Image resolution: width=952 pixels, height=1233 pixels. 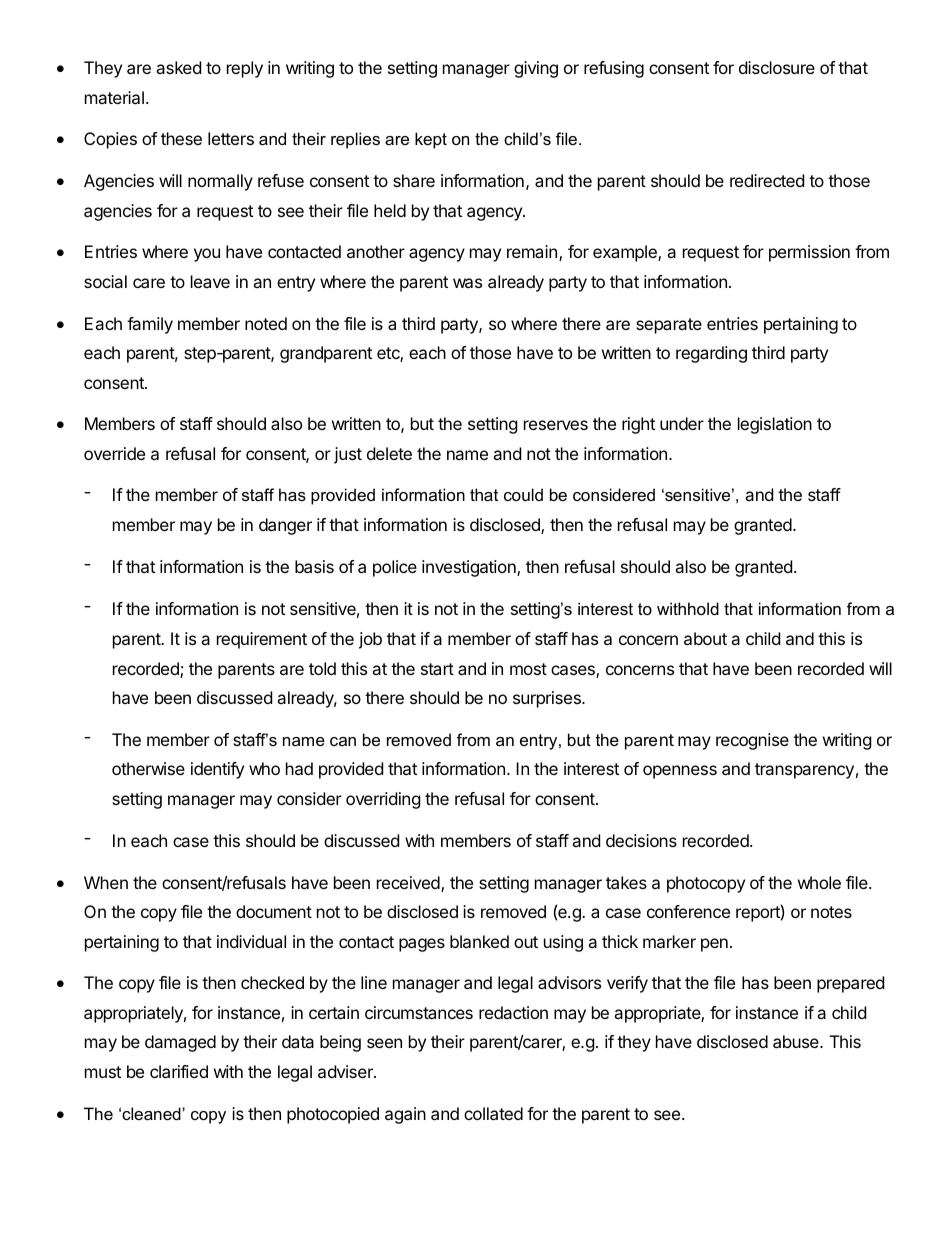 What do you see at coordinates (536, 69) in the document?
I see `giving` at bounding box center [536, 69].
